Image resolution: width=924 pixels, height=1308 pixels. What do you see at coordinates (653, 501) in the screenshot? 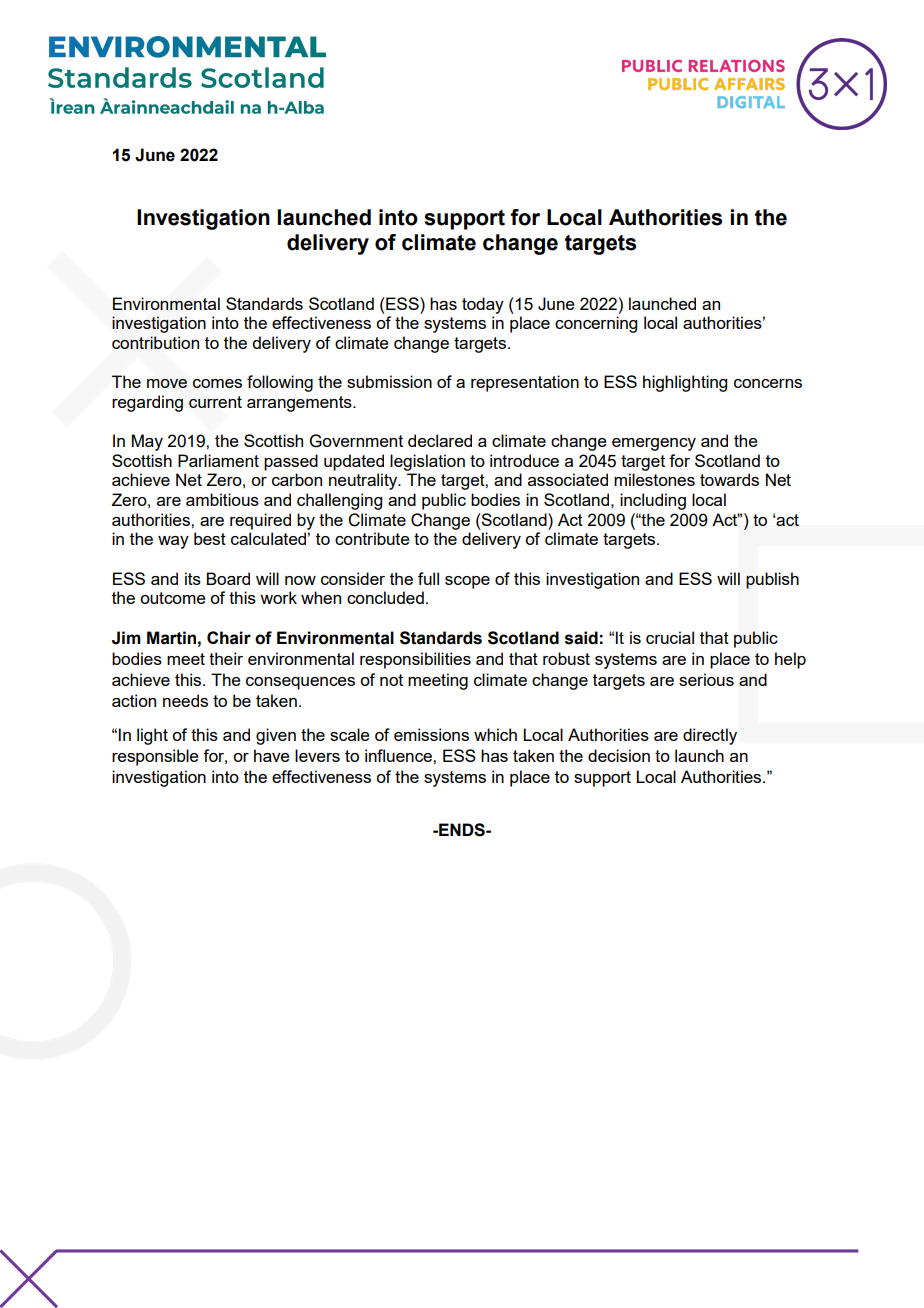
I see `including` at bounding box center [653, 501].
